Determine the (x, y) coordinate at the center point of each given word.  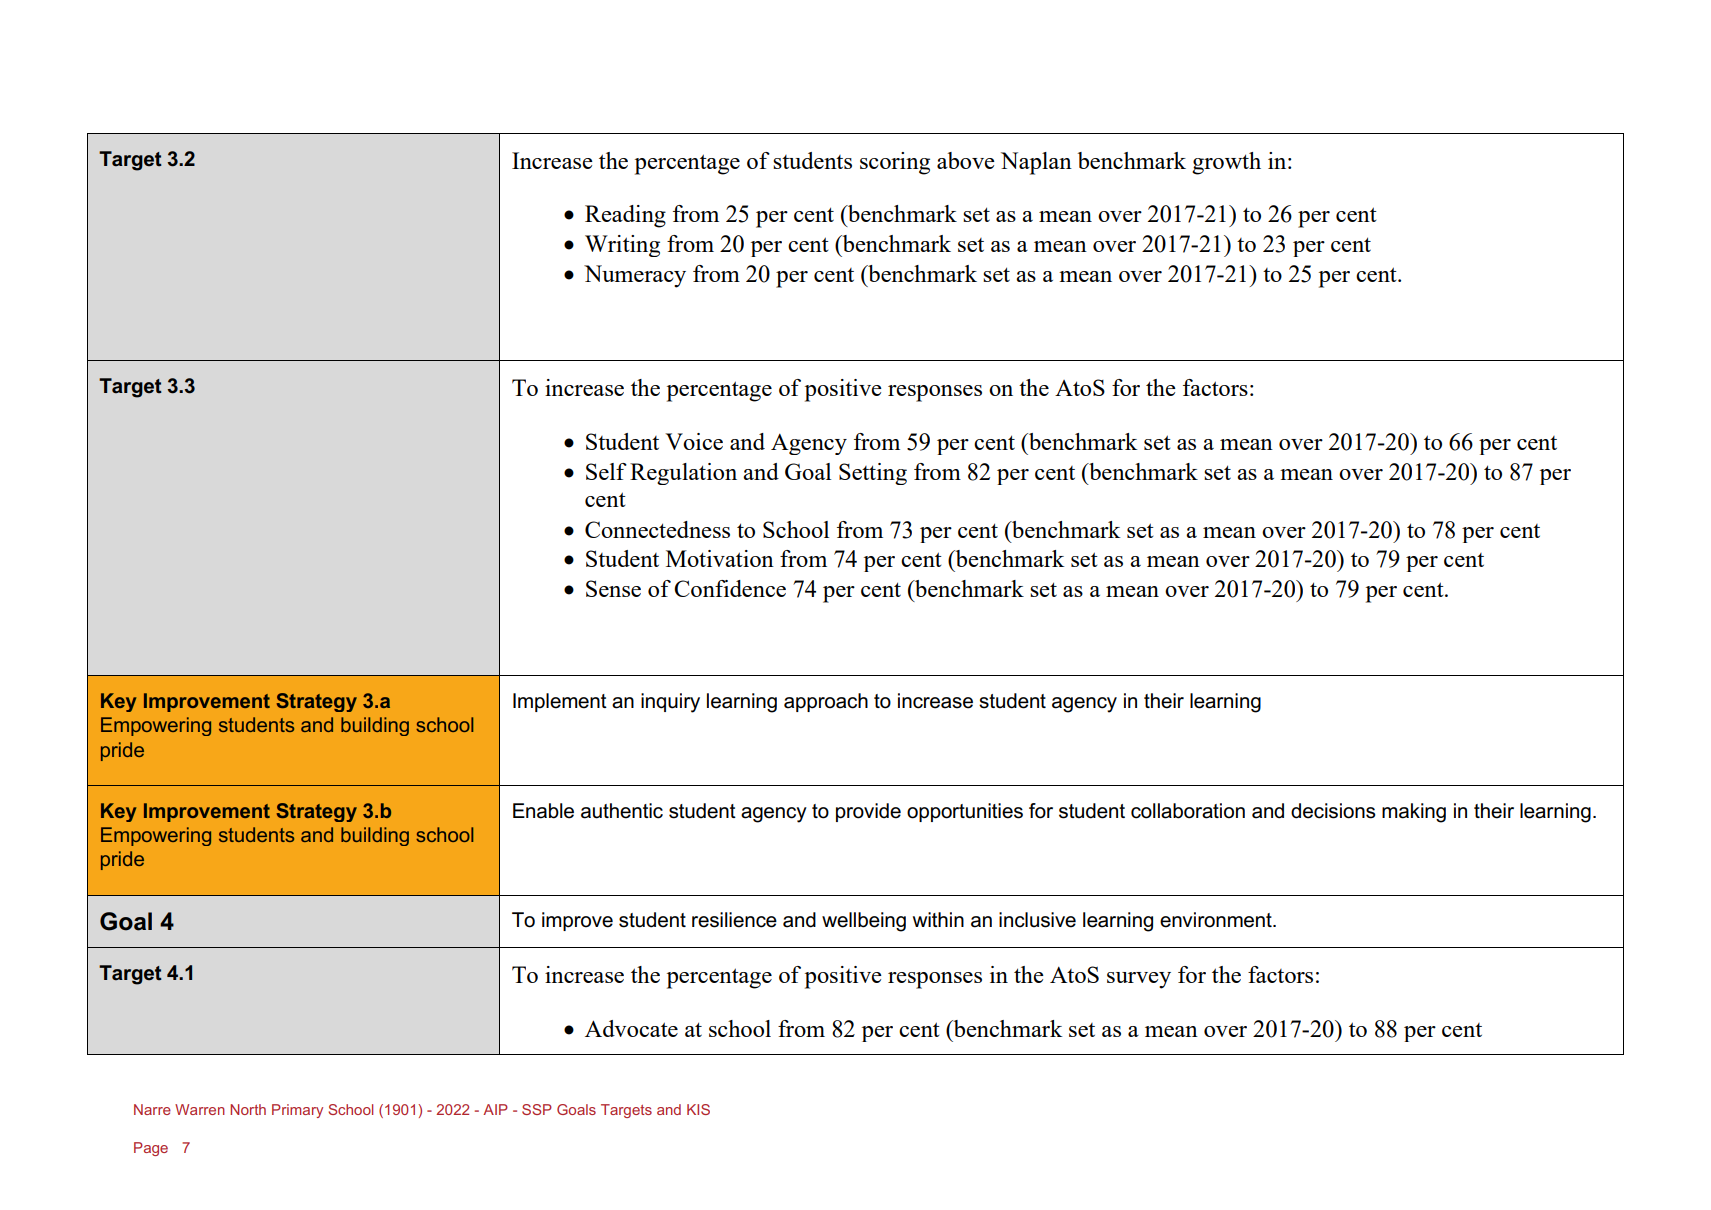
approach (826, 702)
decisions (1333, 811)
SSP (537, 1109)
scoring (895, 163)
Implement (560, 702)
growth (1226, 163)
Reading (625, 216)
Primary (297, 1111)
